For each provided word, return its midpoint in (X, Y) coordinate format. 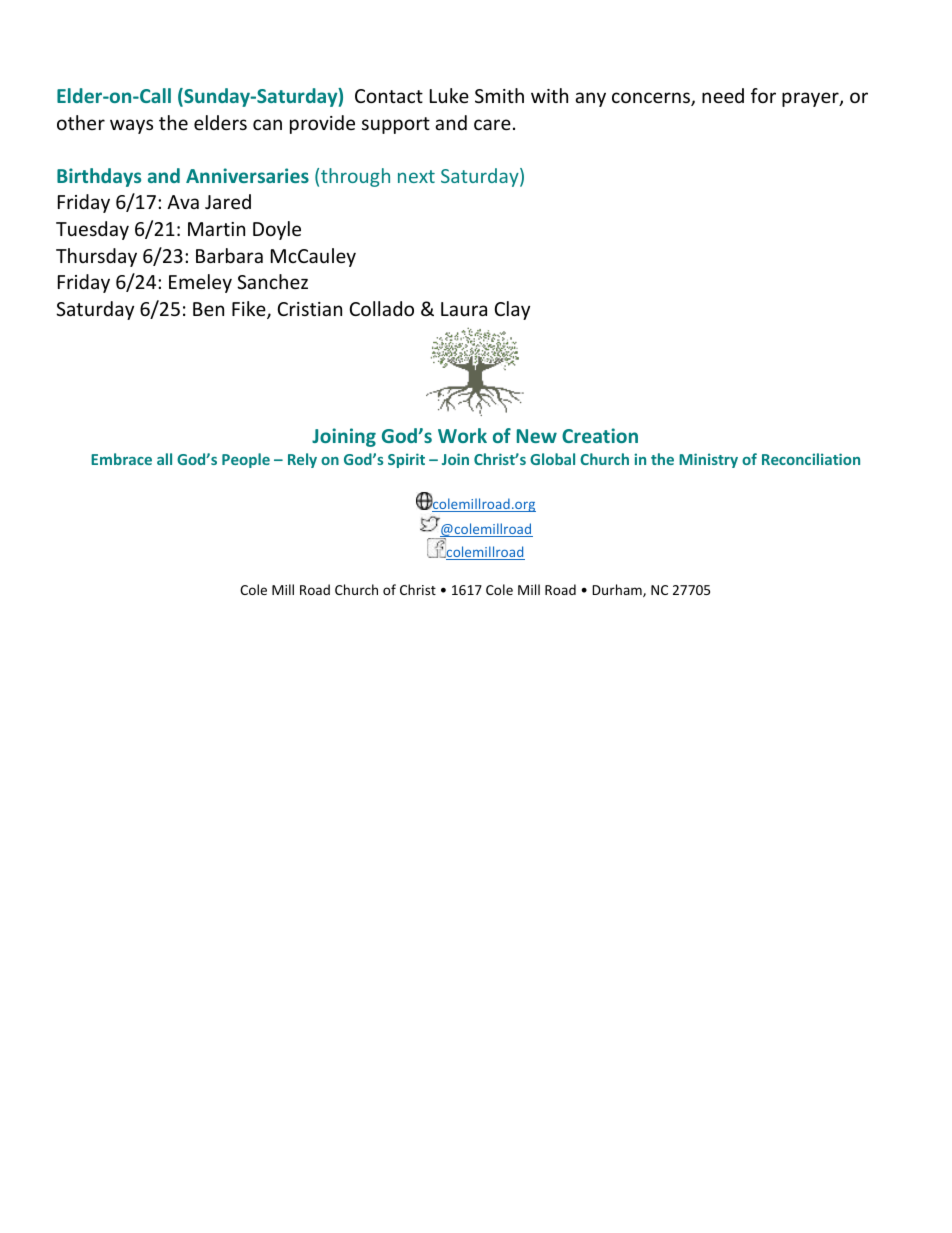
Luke (449, 95)
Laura (464, 309)
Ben (208, 309)
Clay (512, 310)
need (723, 95)
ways (131, 126)
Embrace (121, 459)
